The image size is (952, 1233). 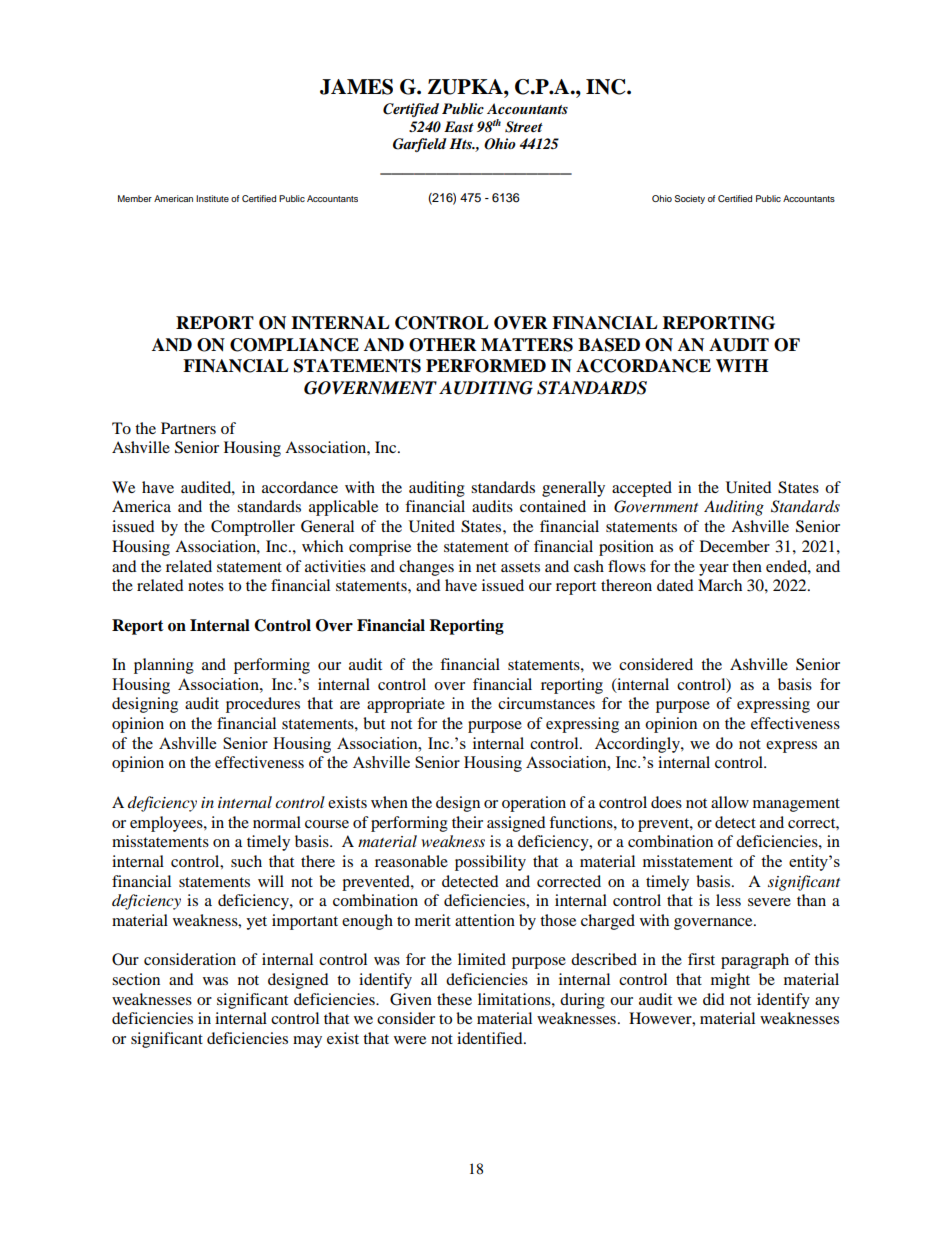 I want to click on Society, so click(x=690, y=199).
